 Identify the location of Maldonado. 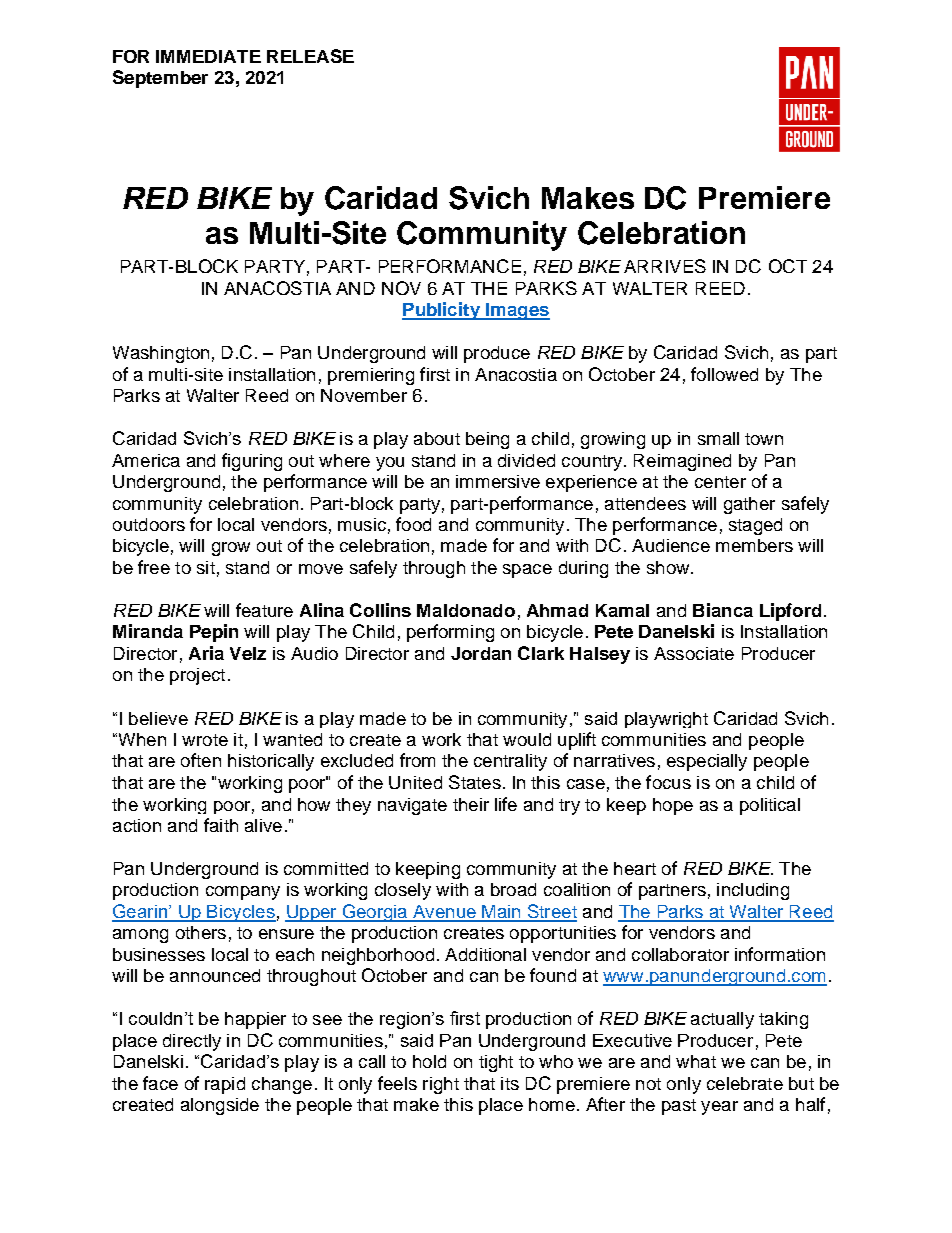
(466, 610).
